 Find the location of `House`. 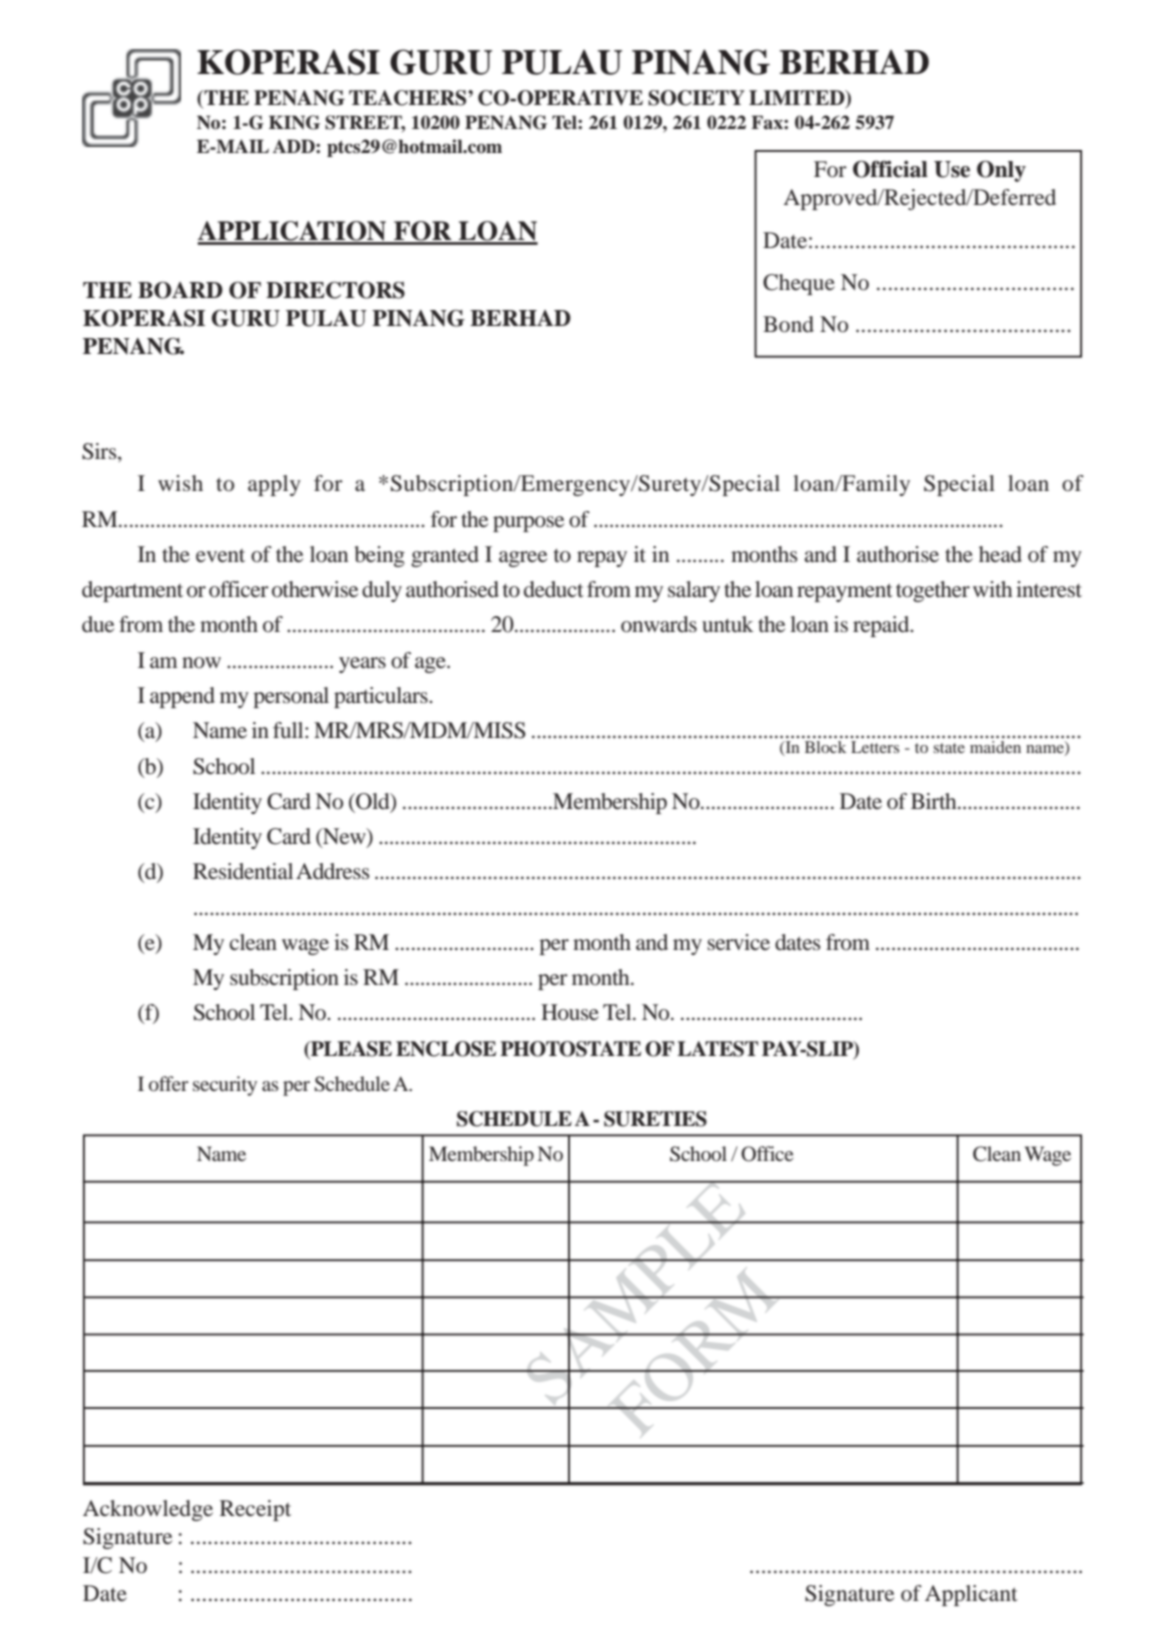

House is located at coordinates (570, 1012).
